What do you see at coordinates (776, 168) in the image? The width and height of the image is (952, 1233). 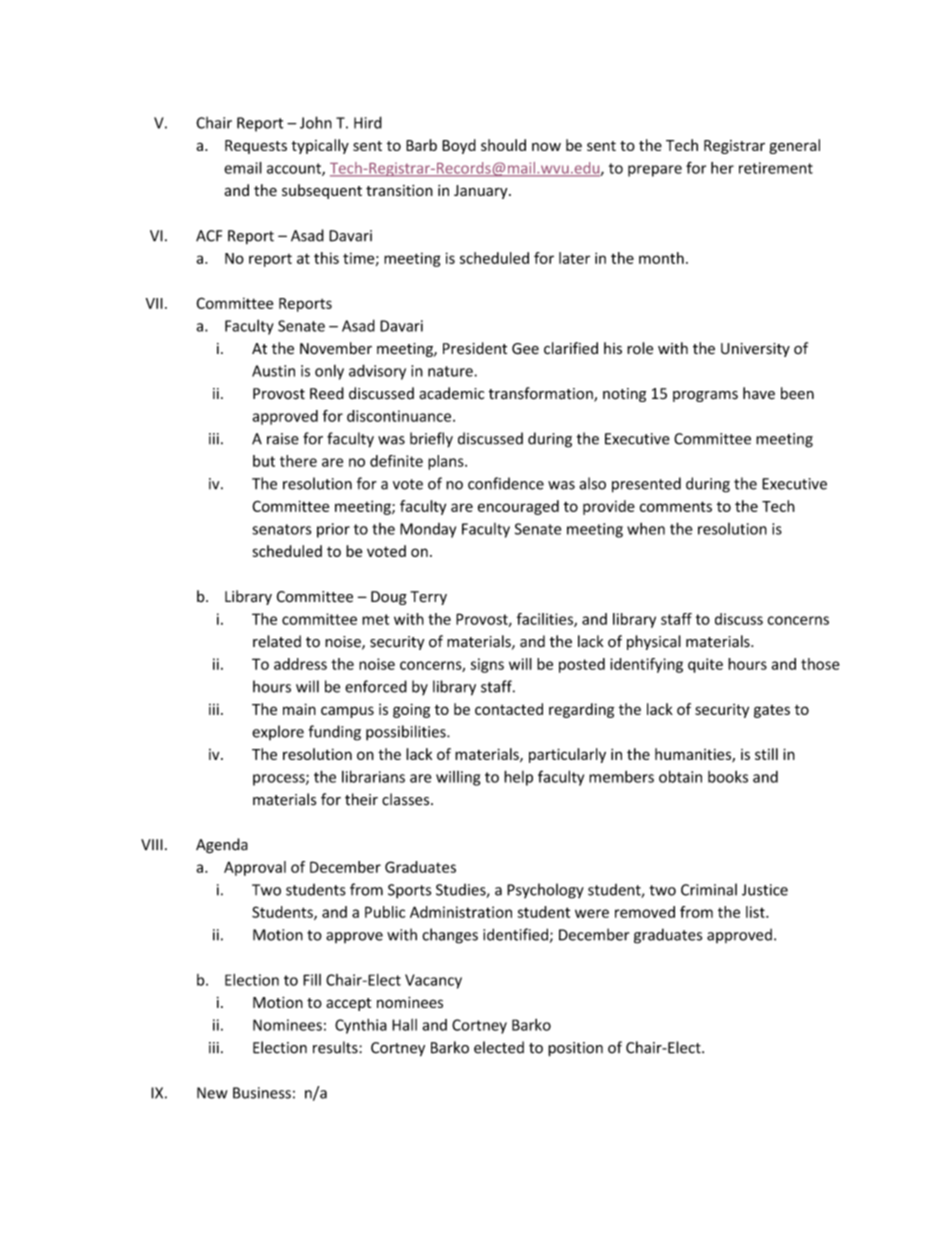 I see `retirement` at bounding box center [776, 168].
